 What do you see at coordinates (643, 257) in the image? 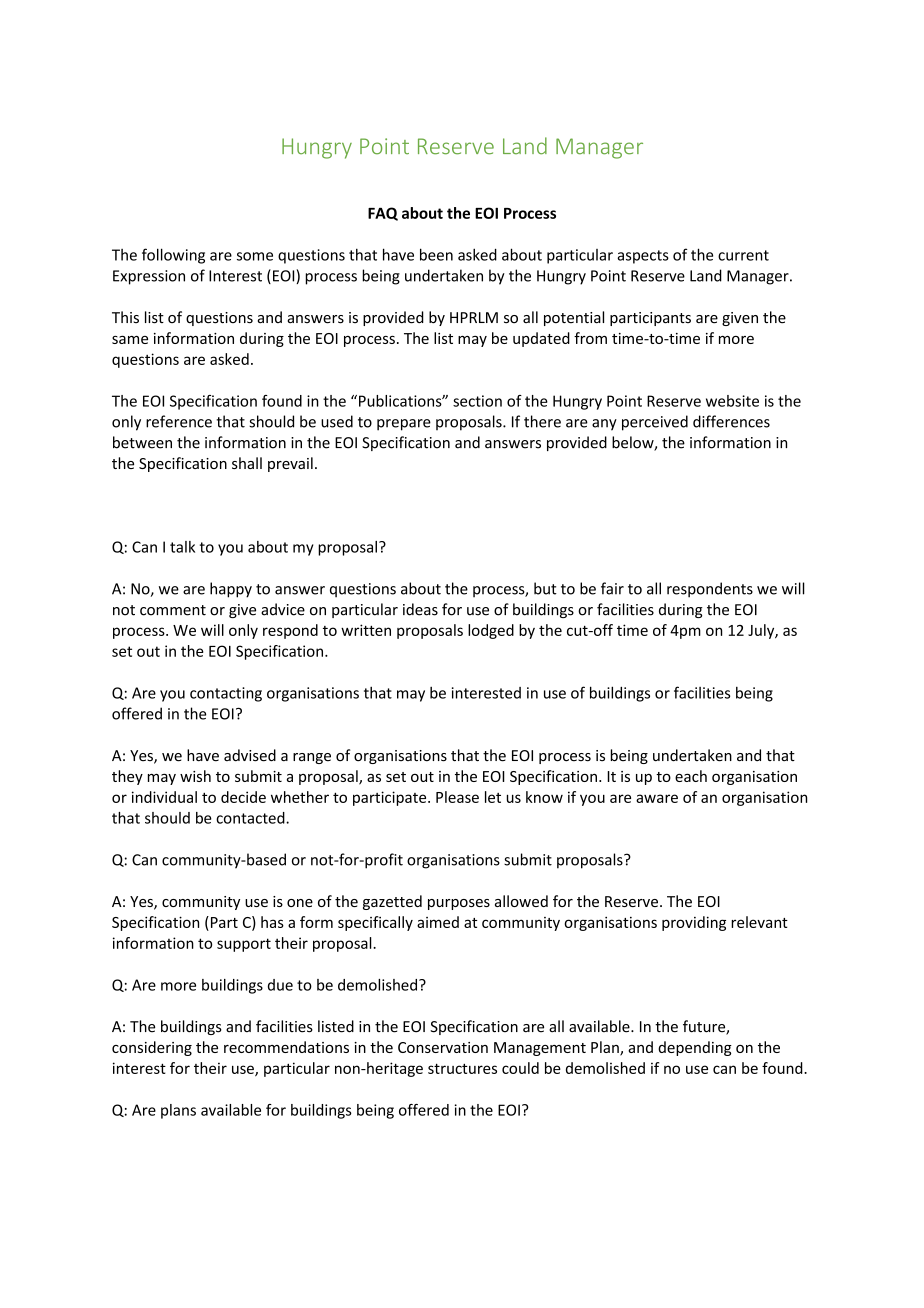
I see `aspects` at bounding box center [643, 257].
